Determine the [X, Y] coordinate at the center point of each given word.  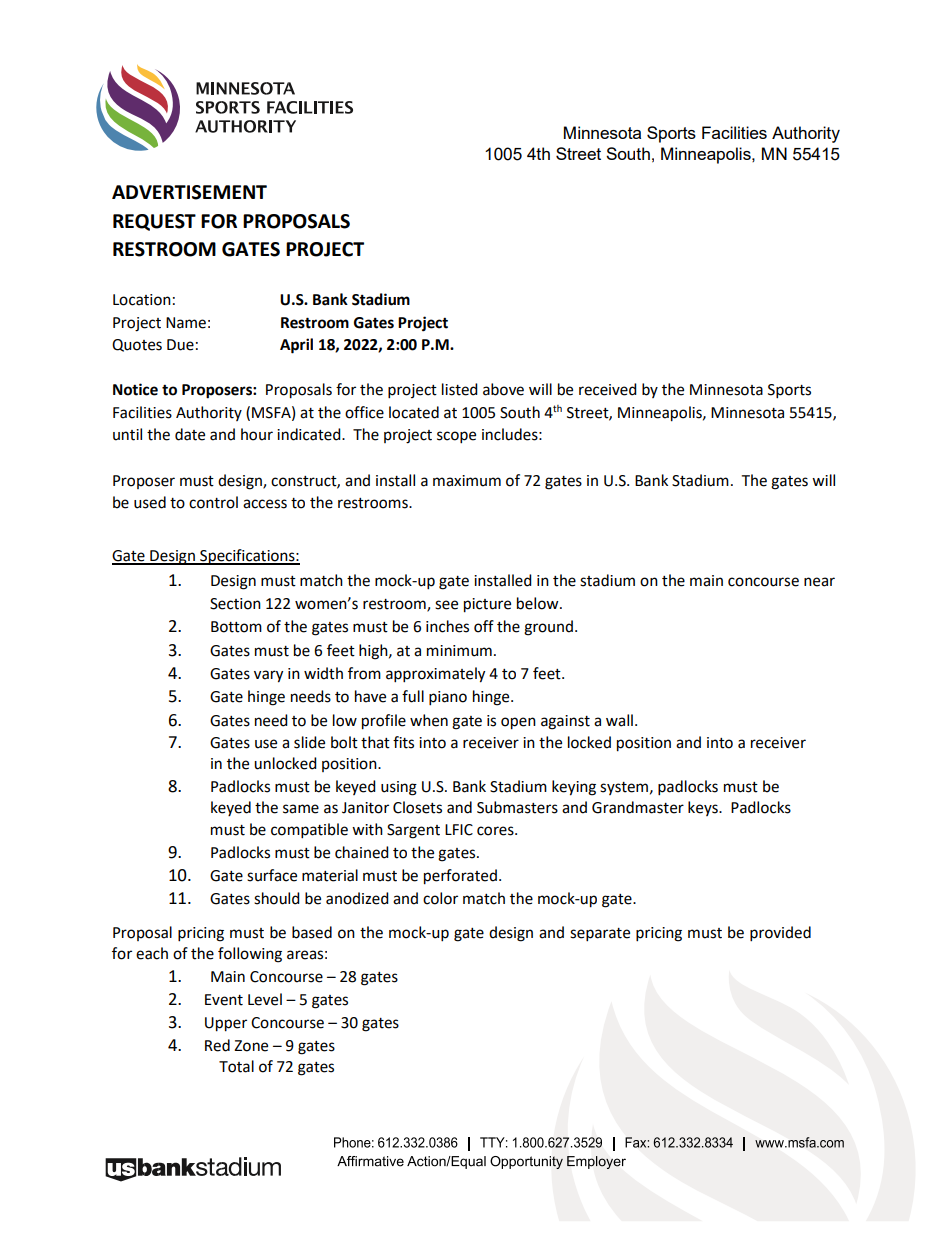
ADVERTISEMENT [189, 192]
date [190, 434]
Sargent [413, 831]
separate [600, 935]
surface [272, 875]
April [296, 346]
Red [217, 1045]
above [503, 389]
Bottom [236, 627]
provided [780, 934]
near [819, 582]
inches [447, 626]
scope [456, 437]
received [608, 389]
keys [704, 808]
